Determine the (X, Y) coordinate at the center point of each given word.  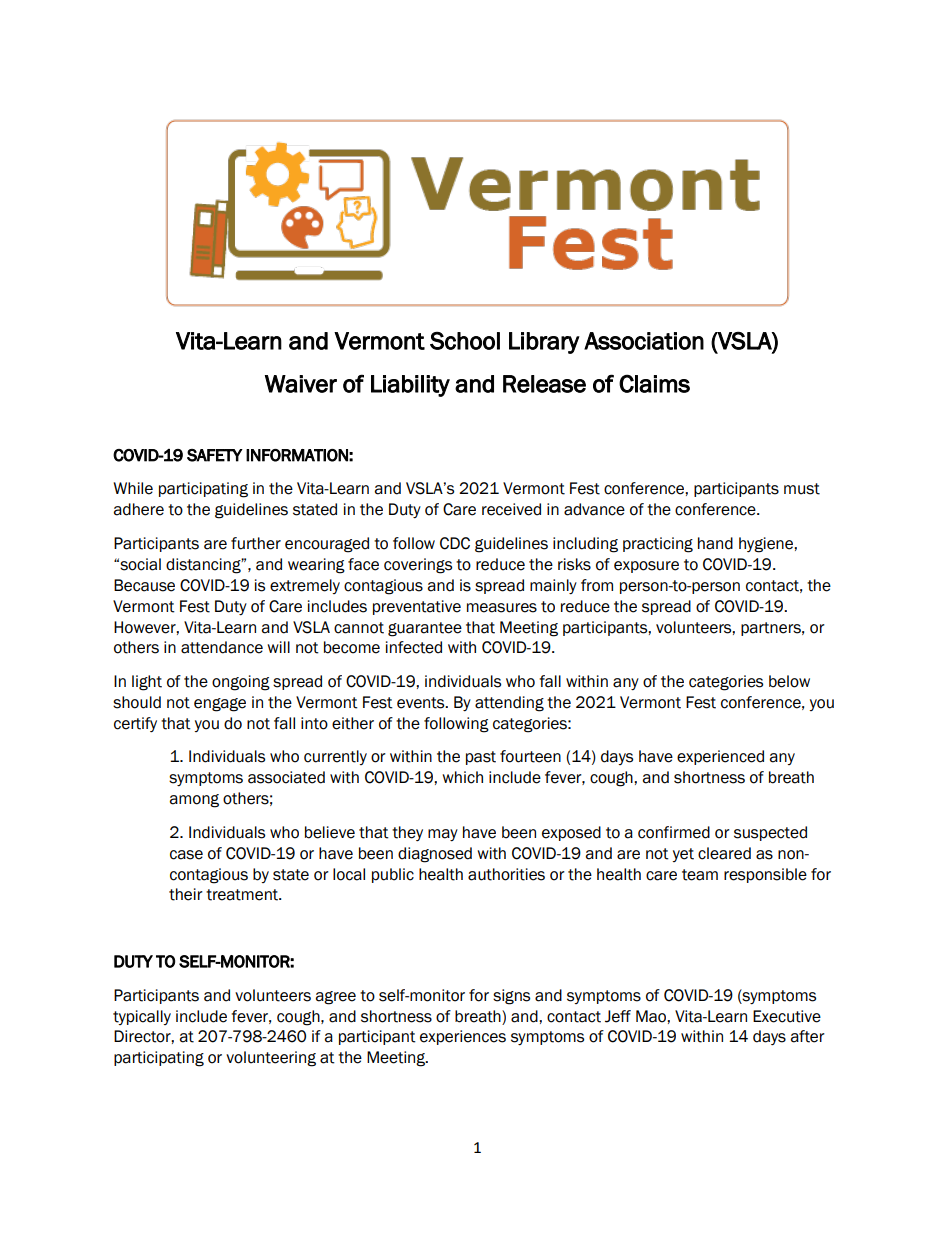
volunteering (271, 1059)
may (443, 835)
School (465, 341)
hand (715, 543)
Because (144, 585)
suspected (770, 833)
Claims (654, 383)
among (194, 801)
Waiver (301, 384)
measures (502, 608)
